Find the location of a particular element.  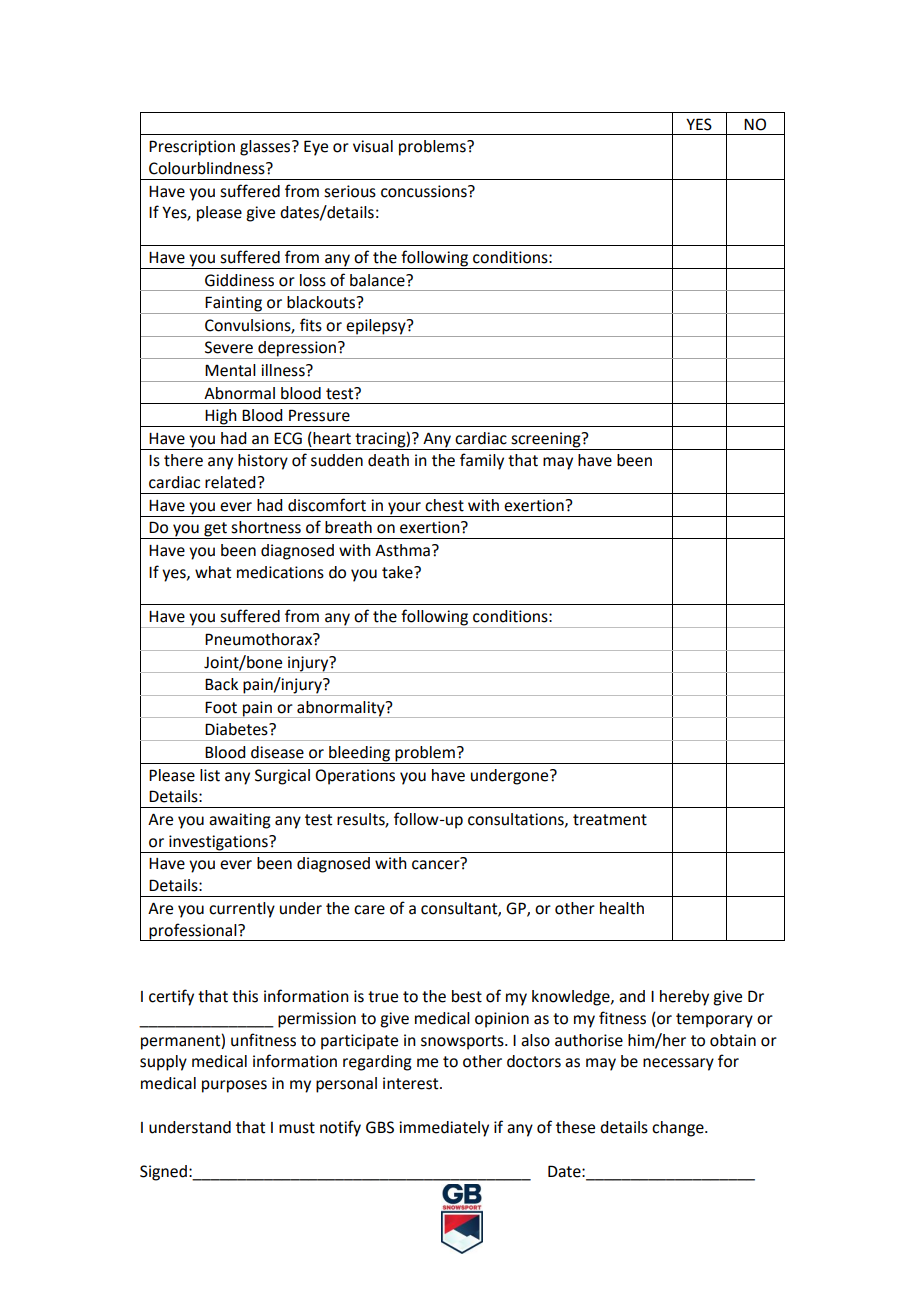

visual is located at coordinates (373, 146).
